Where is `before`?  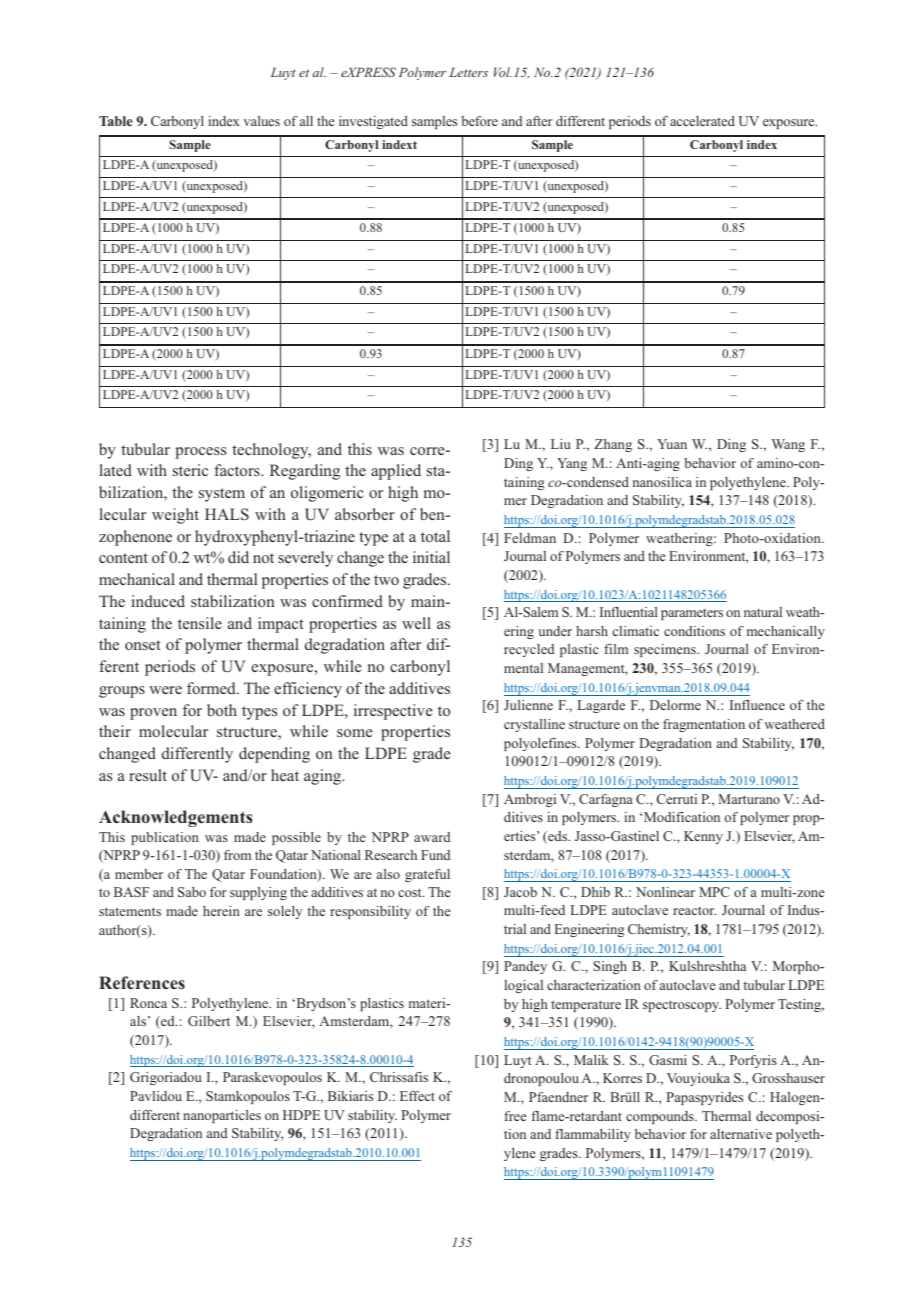
before is located at coordinates (479, 121).
